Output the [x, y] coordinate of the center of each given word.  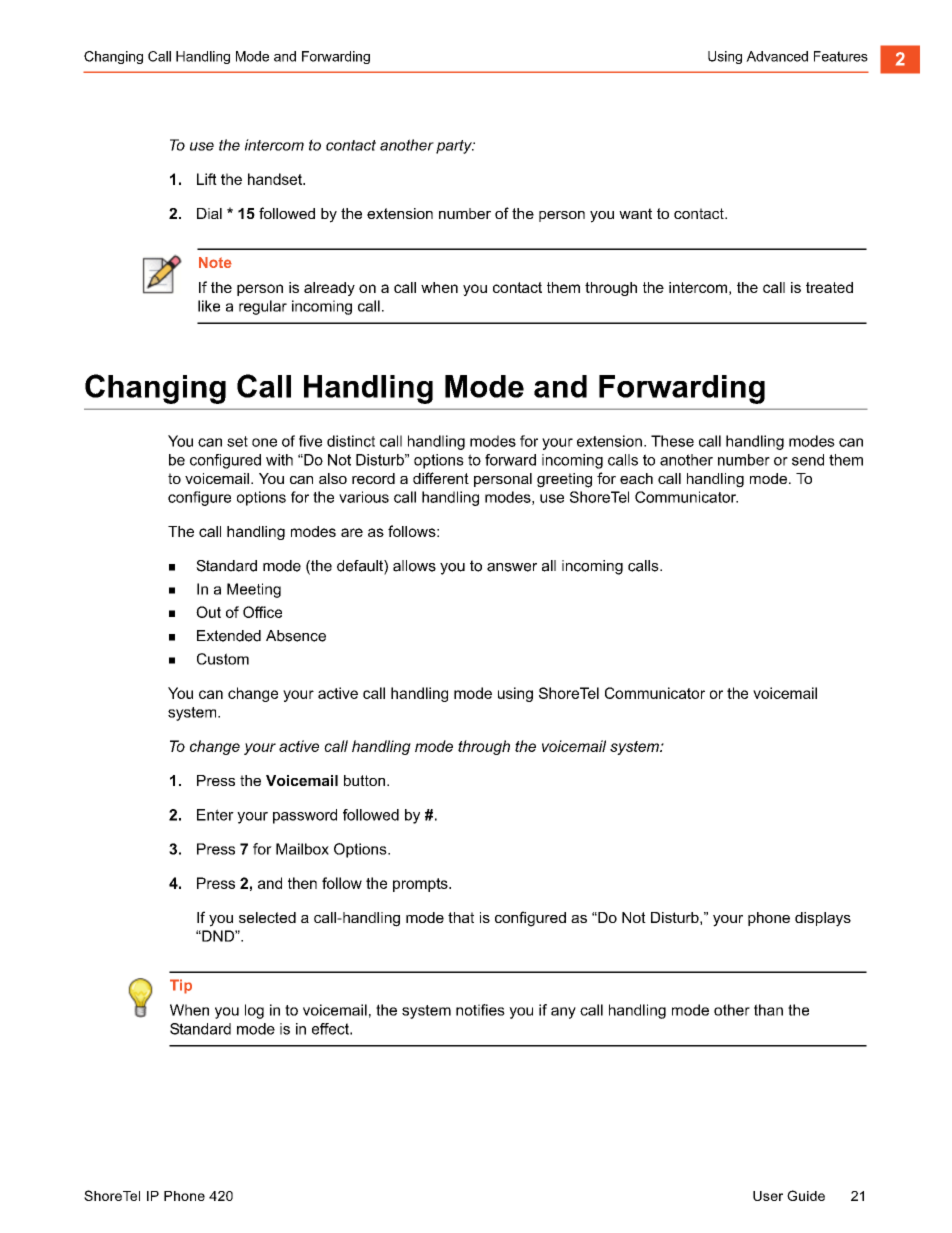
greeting [564, 480]
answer [512, 567]
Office [262, 612]
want [635, 213]
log [254, 1011]
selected [267, 917]
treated [829, 287]
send [808, 460]
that [461, 917]
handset [276, 179]
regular [263, 307]
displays [823, 919]
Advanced [777, 56]
